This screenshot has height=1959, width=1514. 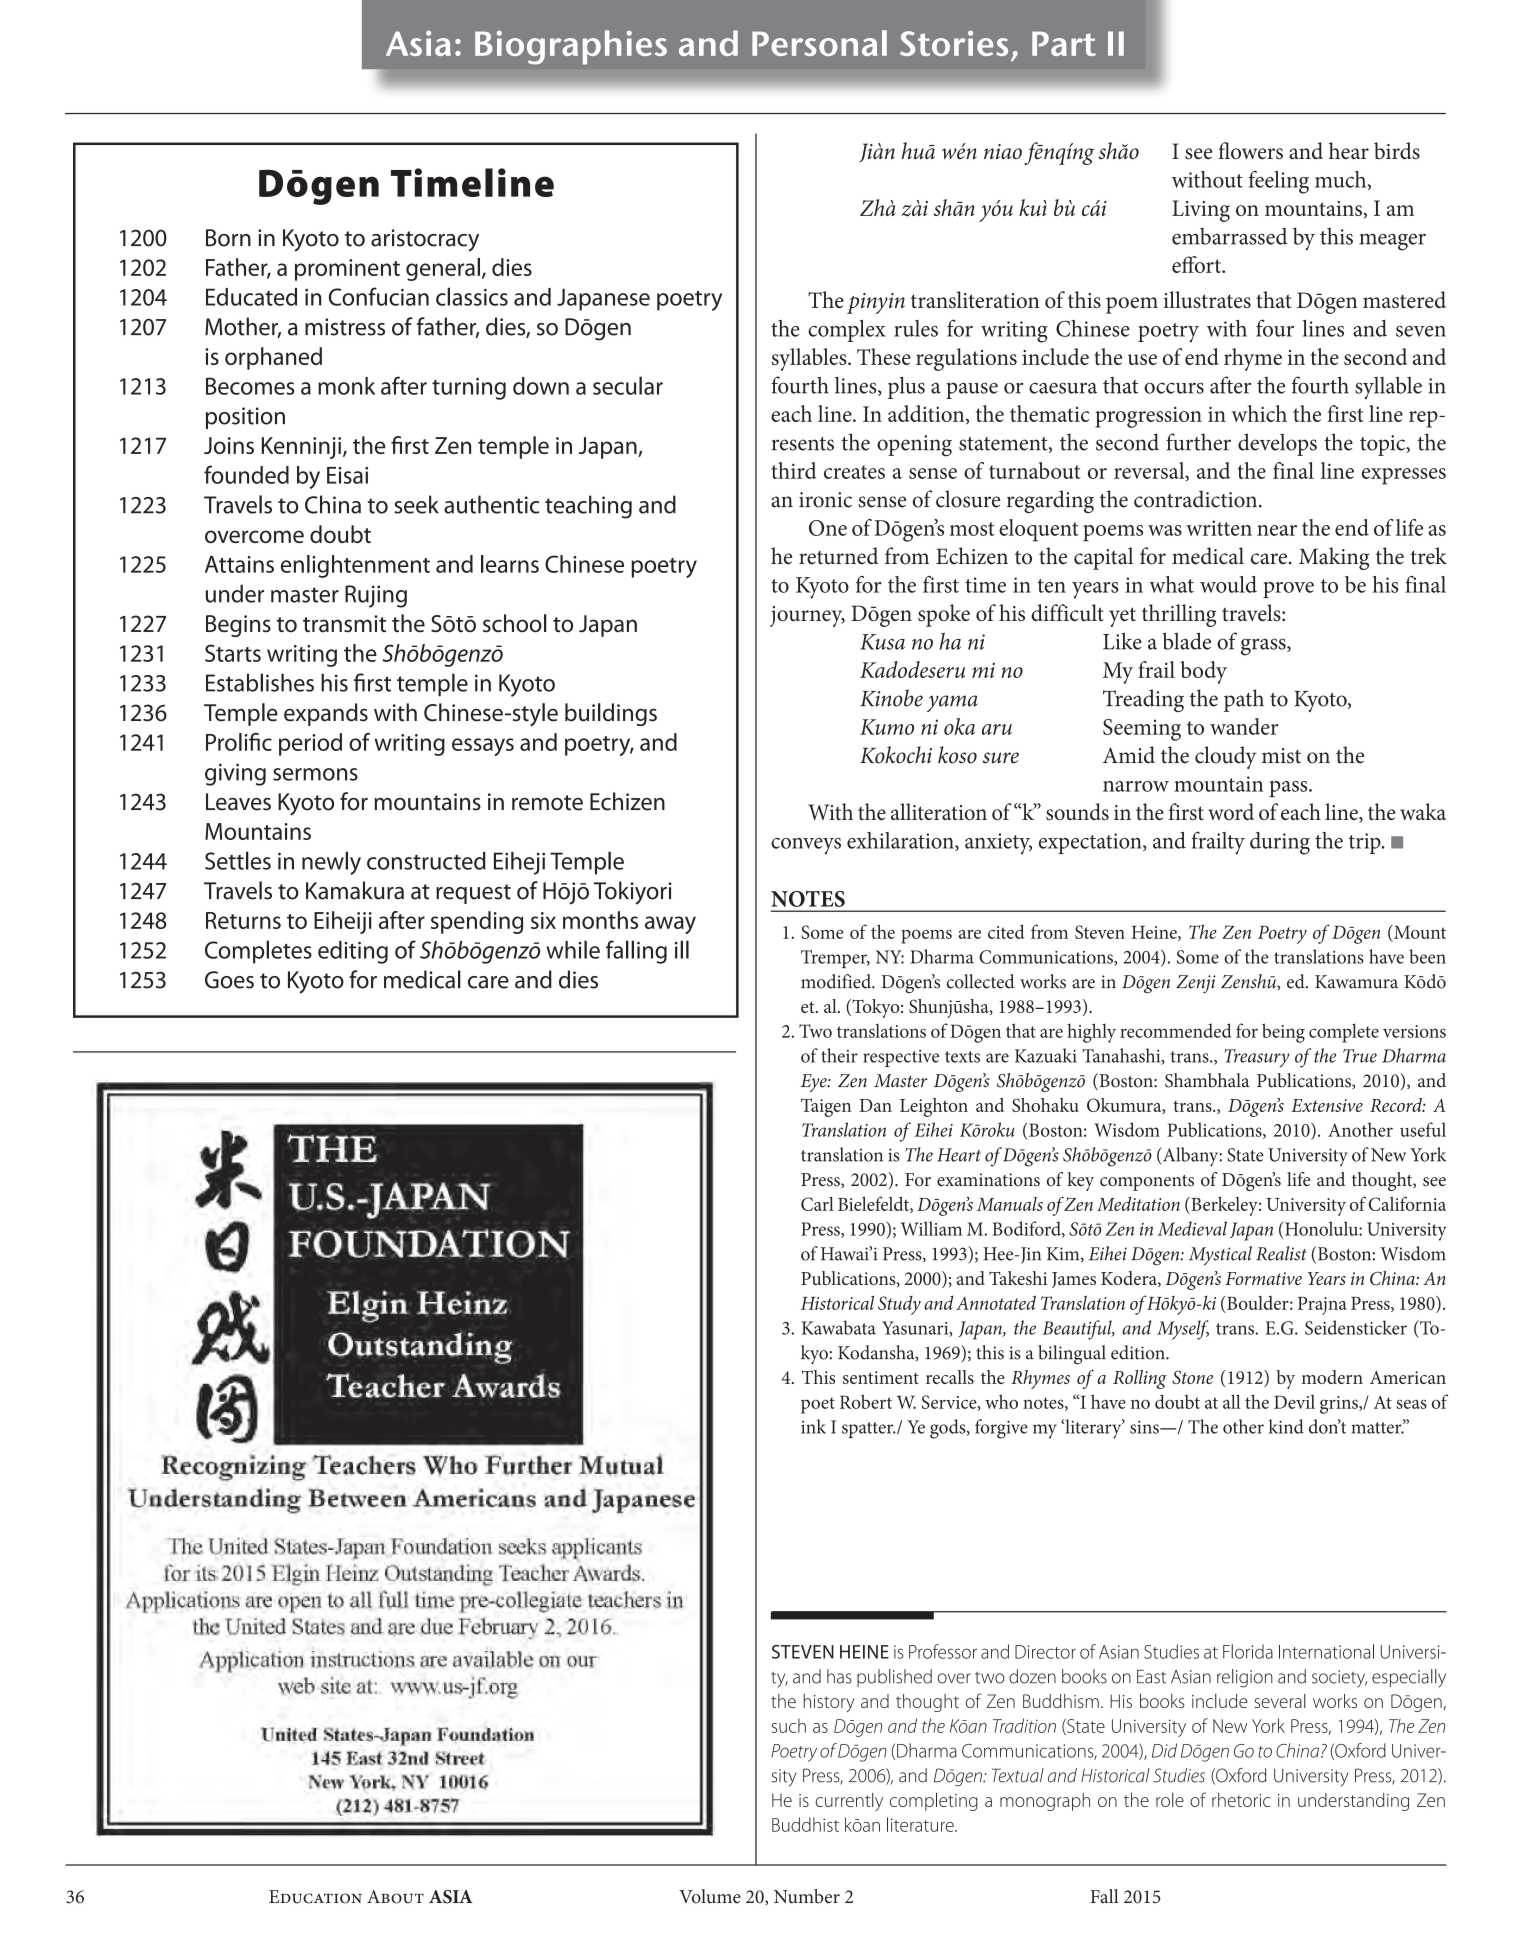 What do you see at coordinates (805, 1824) in the screenshot?
I see `Buddhist` at bounding box center [805, 1824].
